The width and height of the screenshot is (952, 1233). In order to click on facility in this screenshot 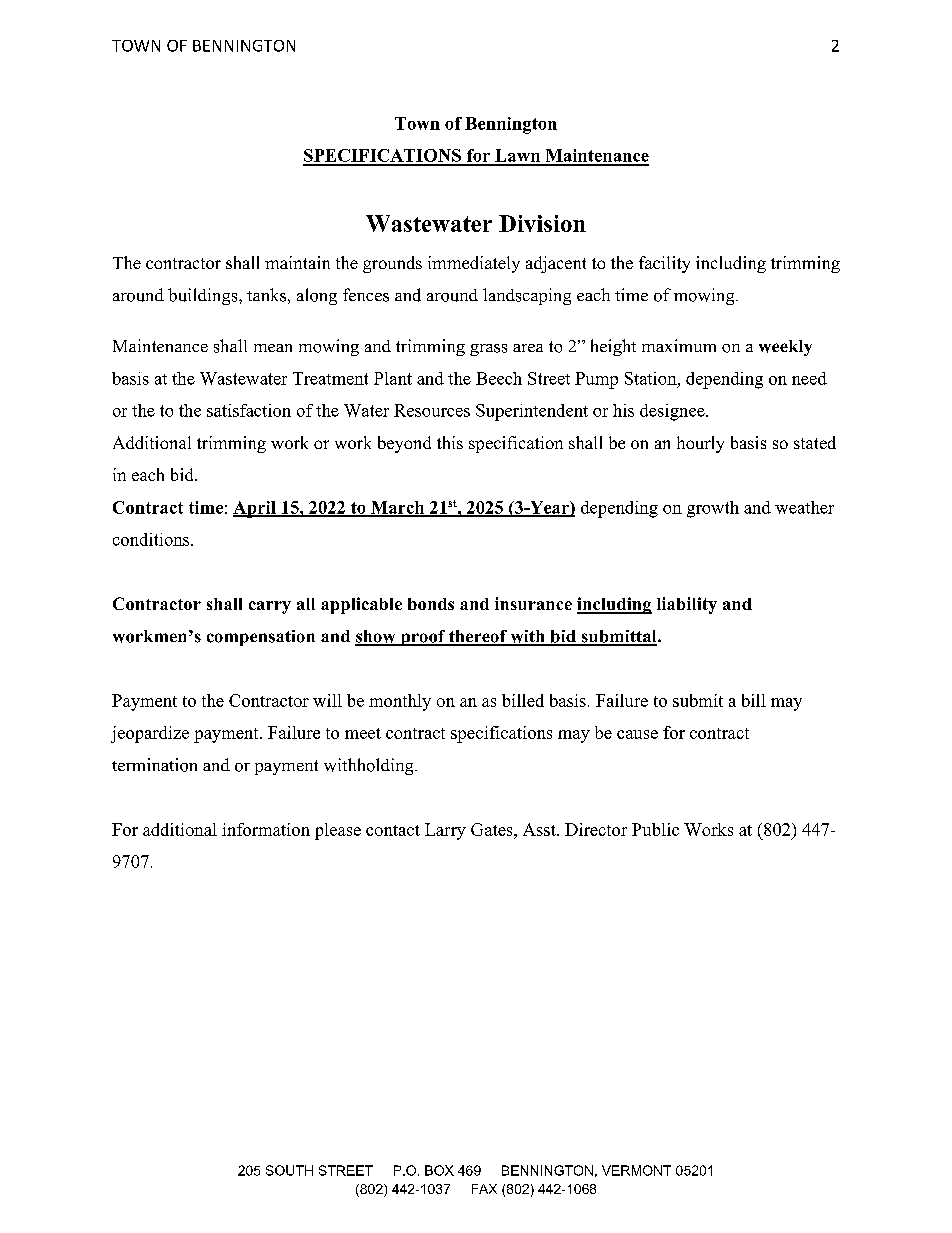, I will do `click(664, 264)`.
